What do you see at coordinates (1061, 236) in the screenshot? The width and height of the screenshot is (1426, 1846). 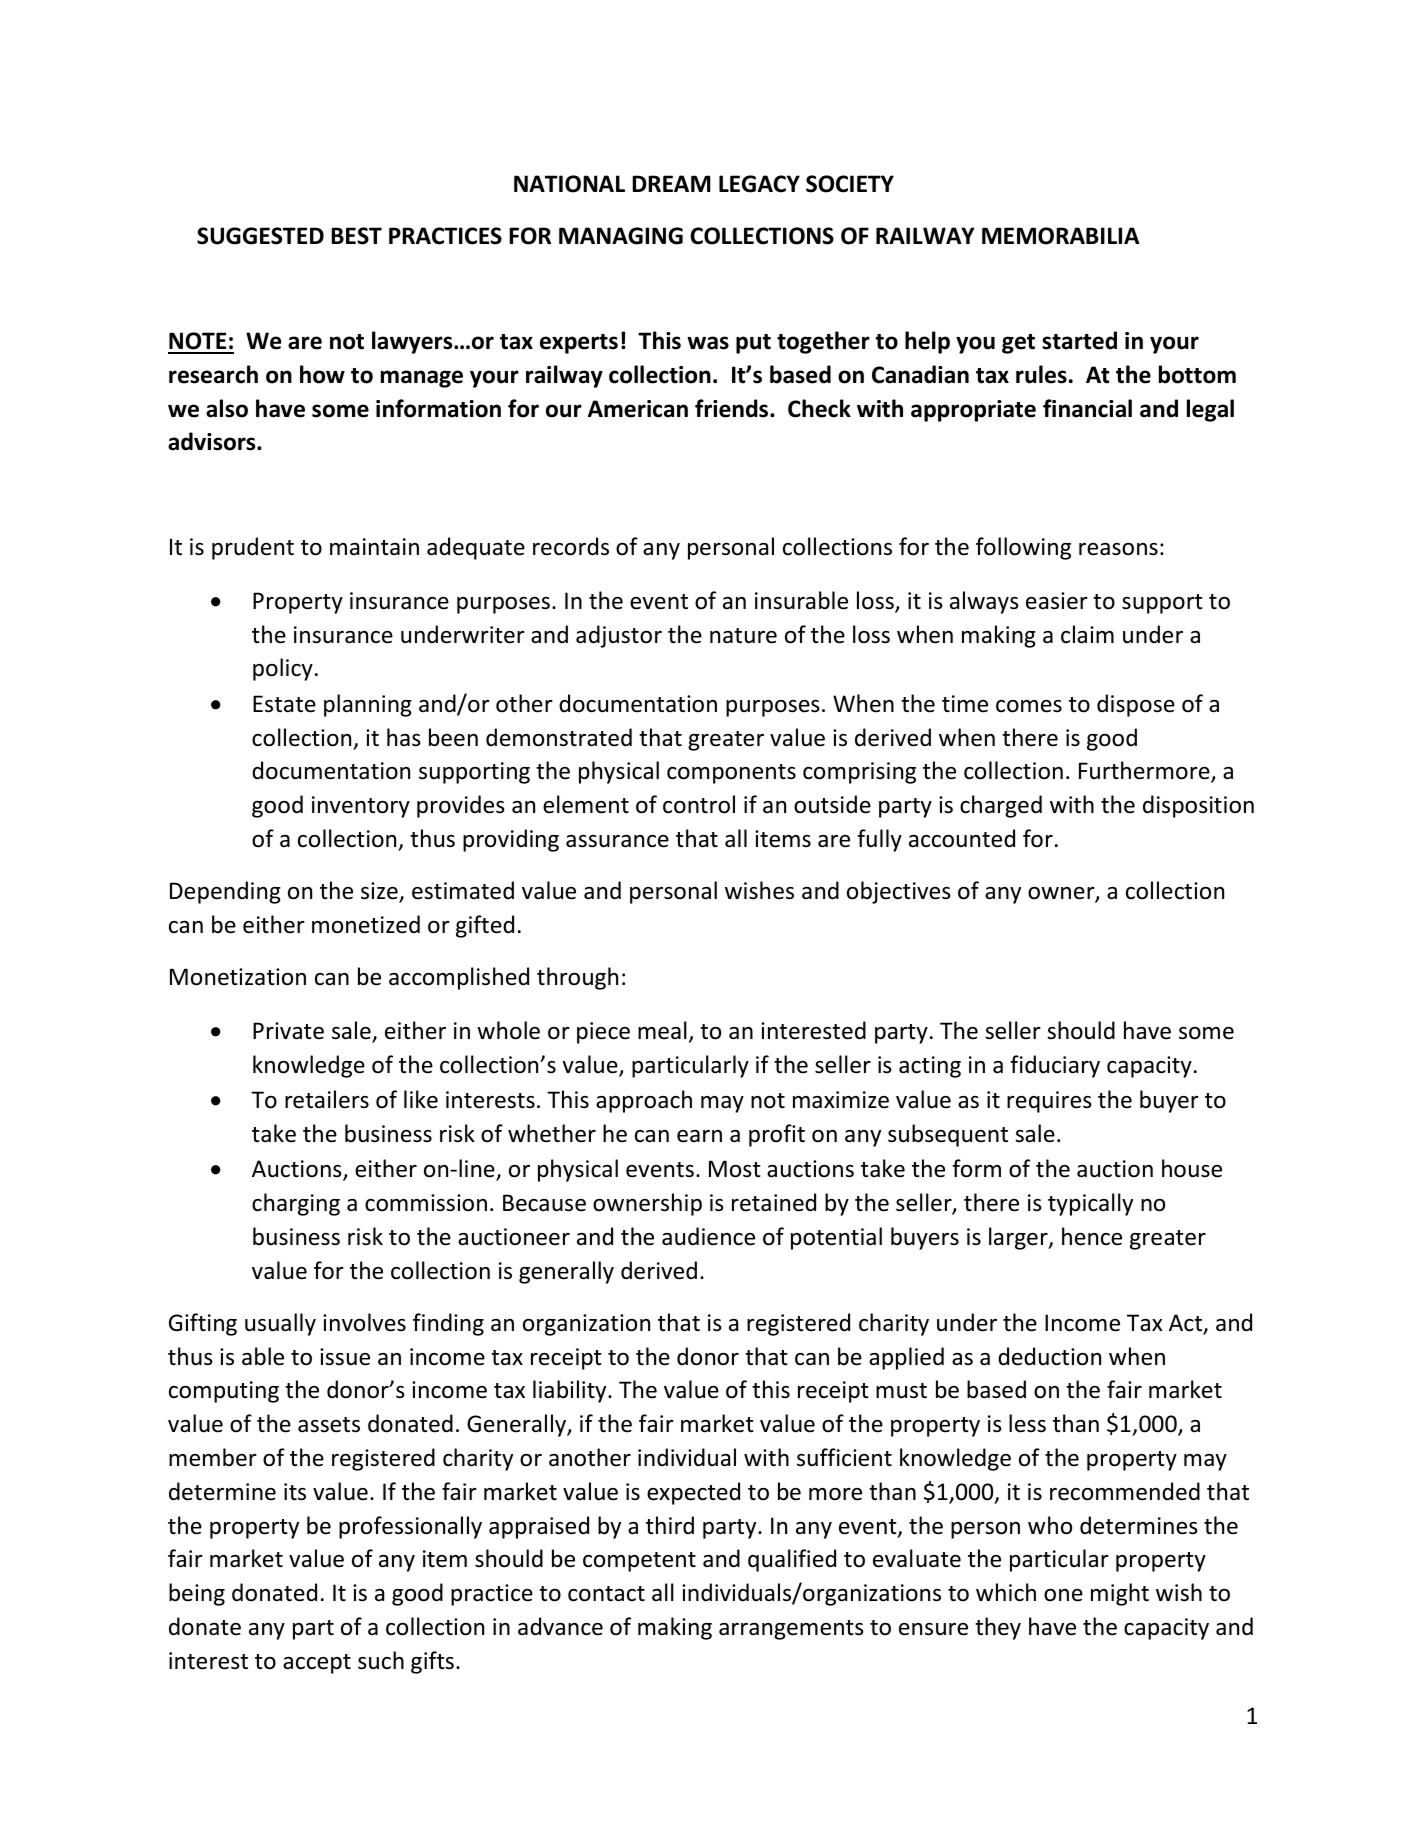 I see `MEMORABILIA` at bounding box center [1061, 236].
